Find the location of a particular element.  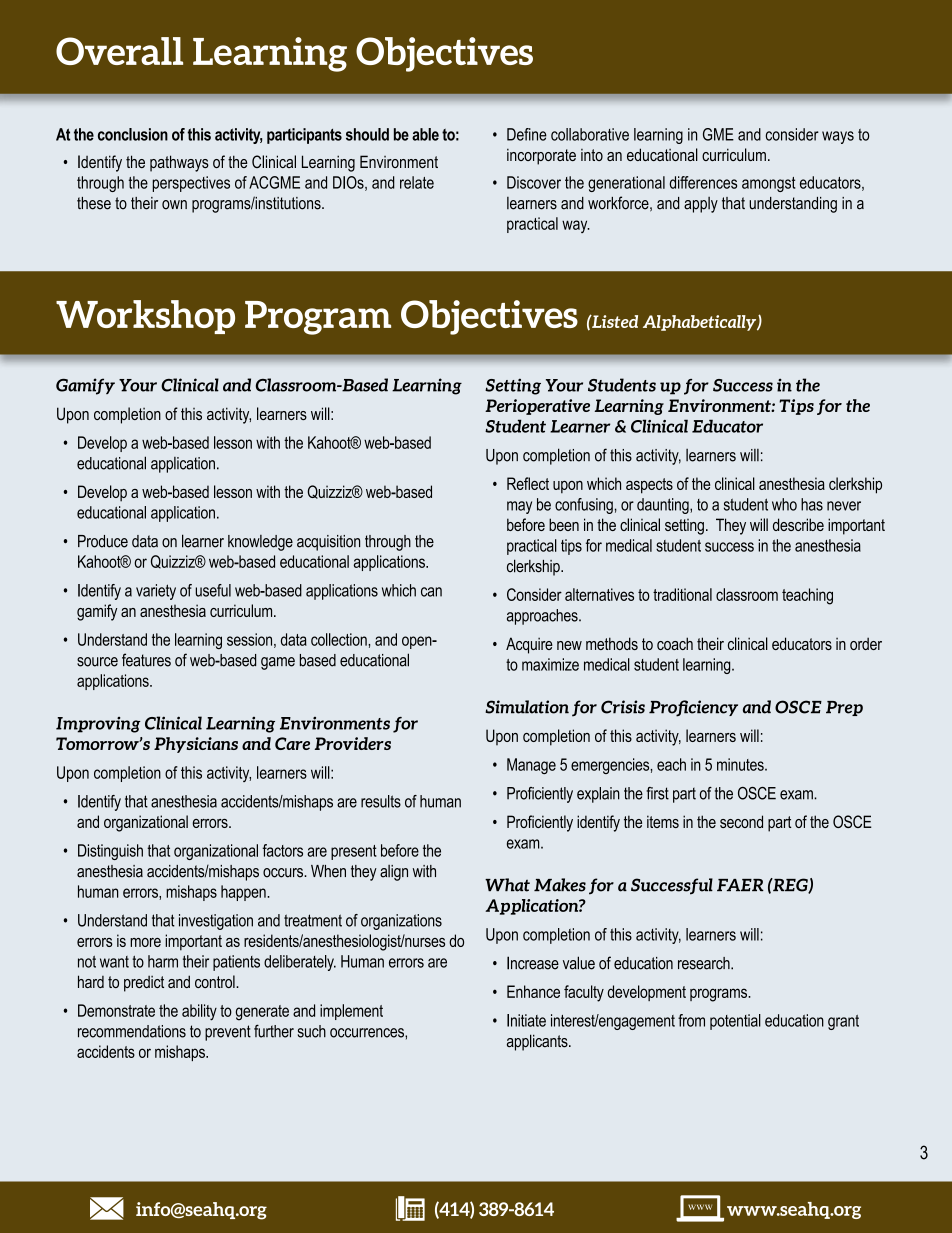

describe is located at coordinates (798, 524).
